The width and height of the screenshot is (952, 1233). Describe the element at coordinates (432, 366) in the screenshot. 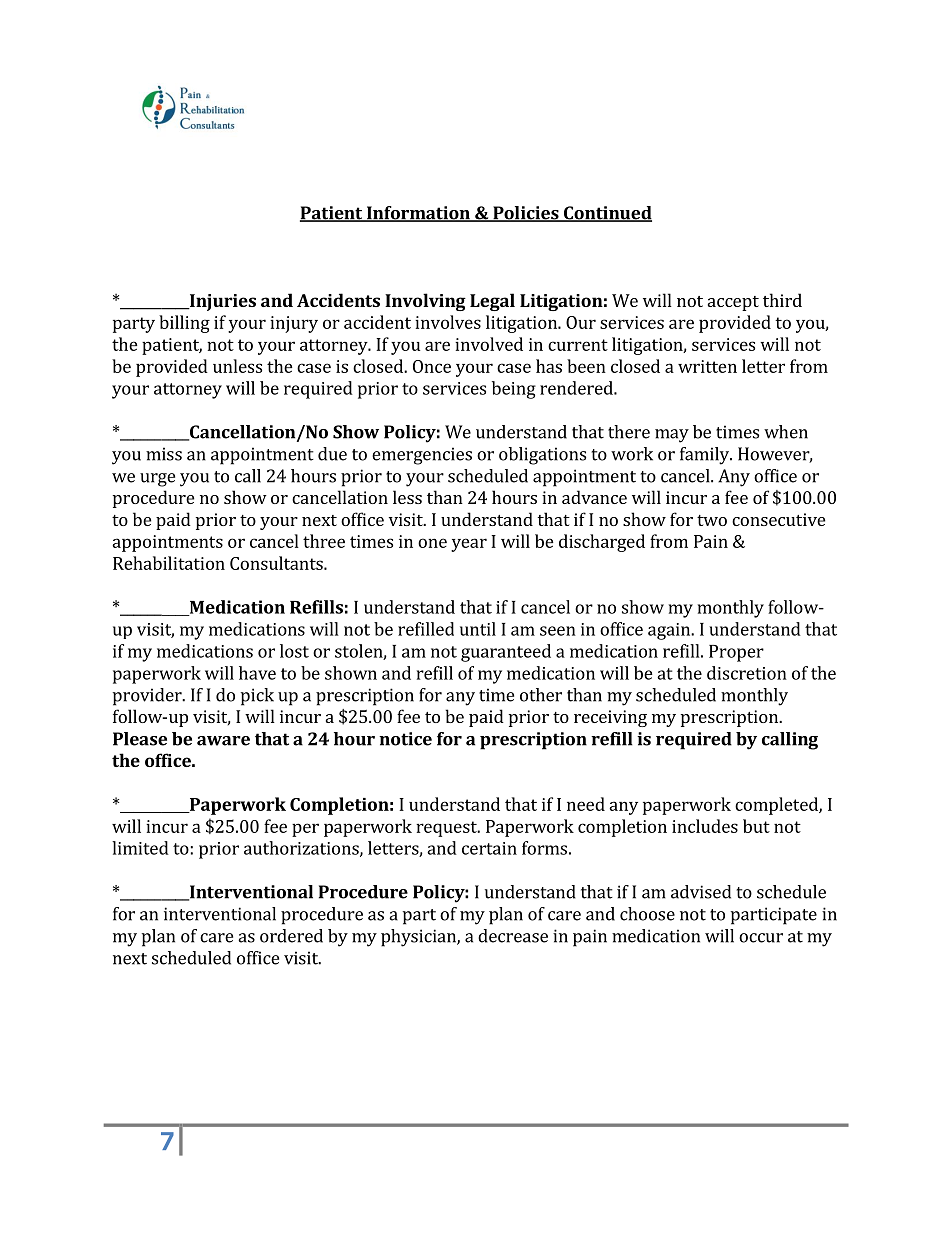

I see `Once` at that location.
